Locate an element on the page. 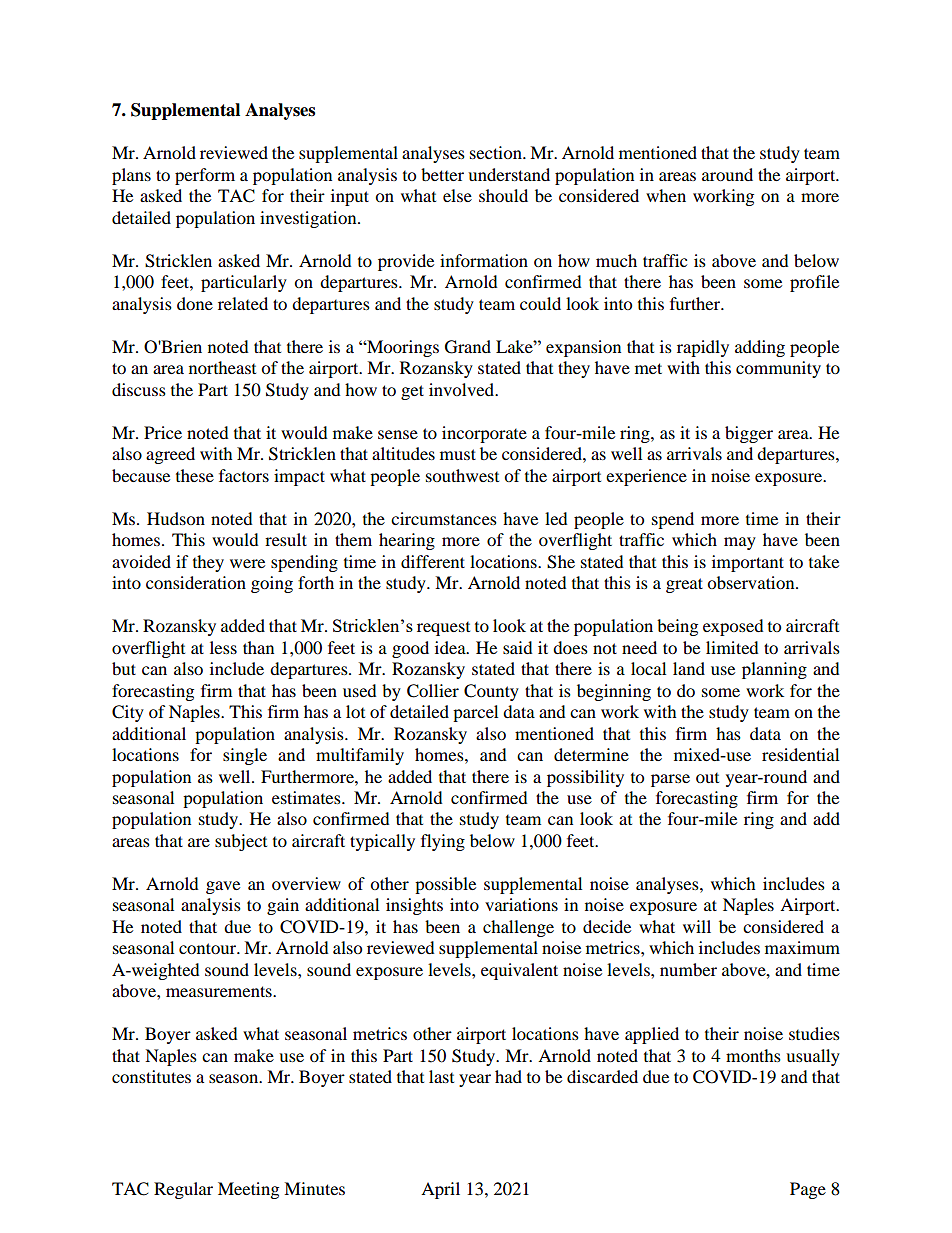  Regular is located at coordinates (183, 1190).
